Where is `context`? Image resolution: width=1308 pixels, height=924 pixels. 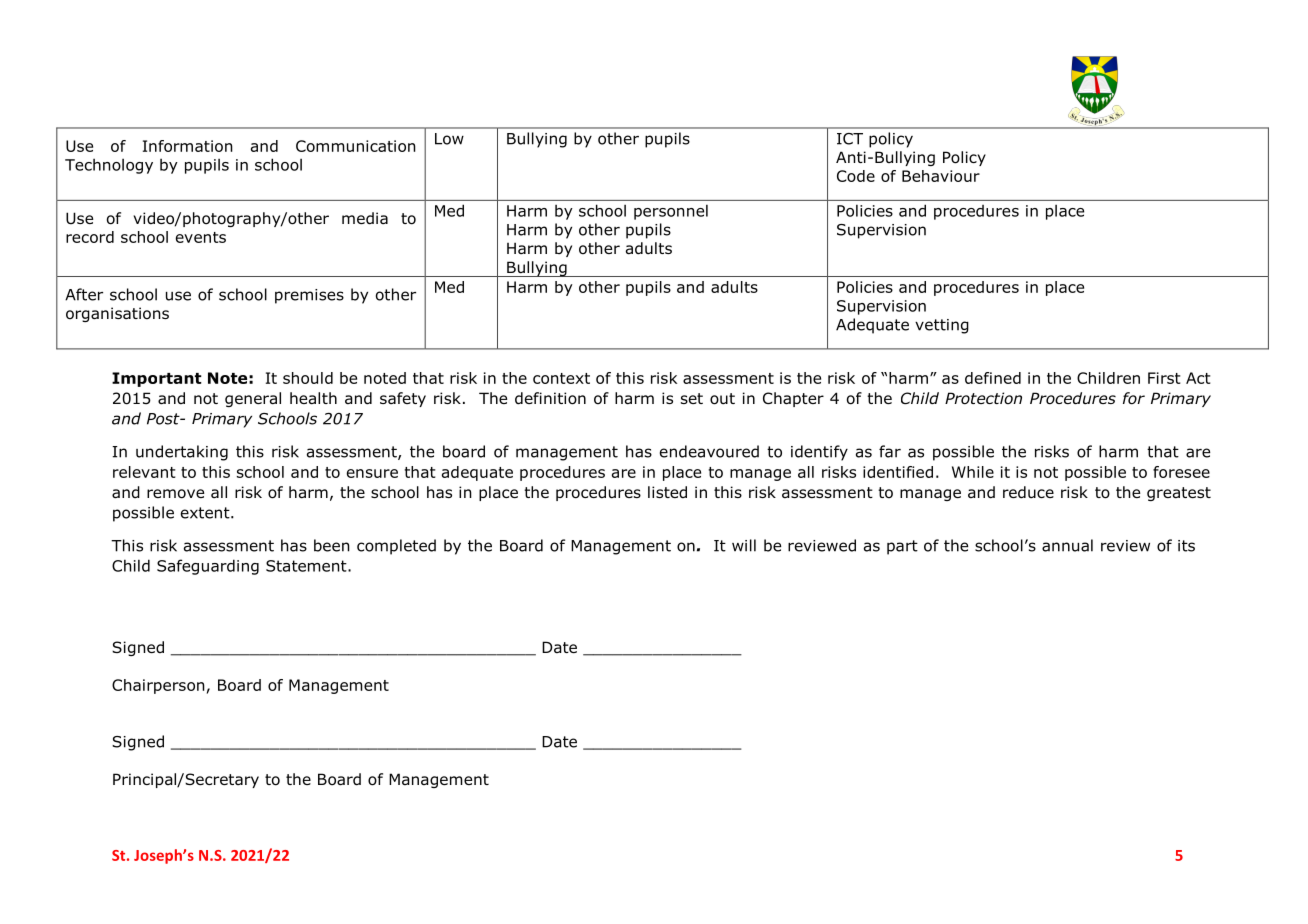 context is located at coordinates (561, 378).
